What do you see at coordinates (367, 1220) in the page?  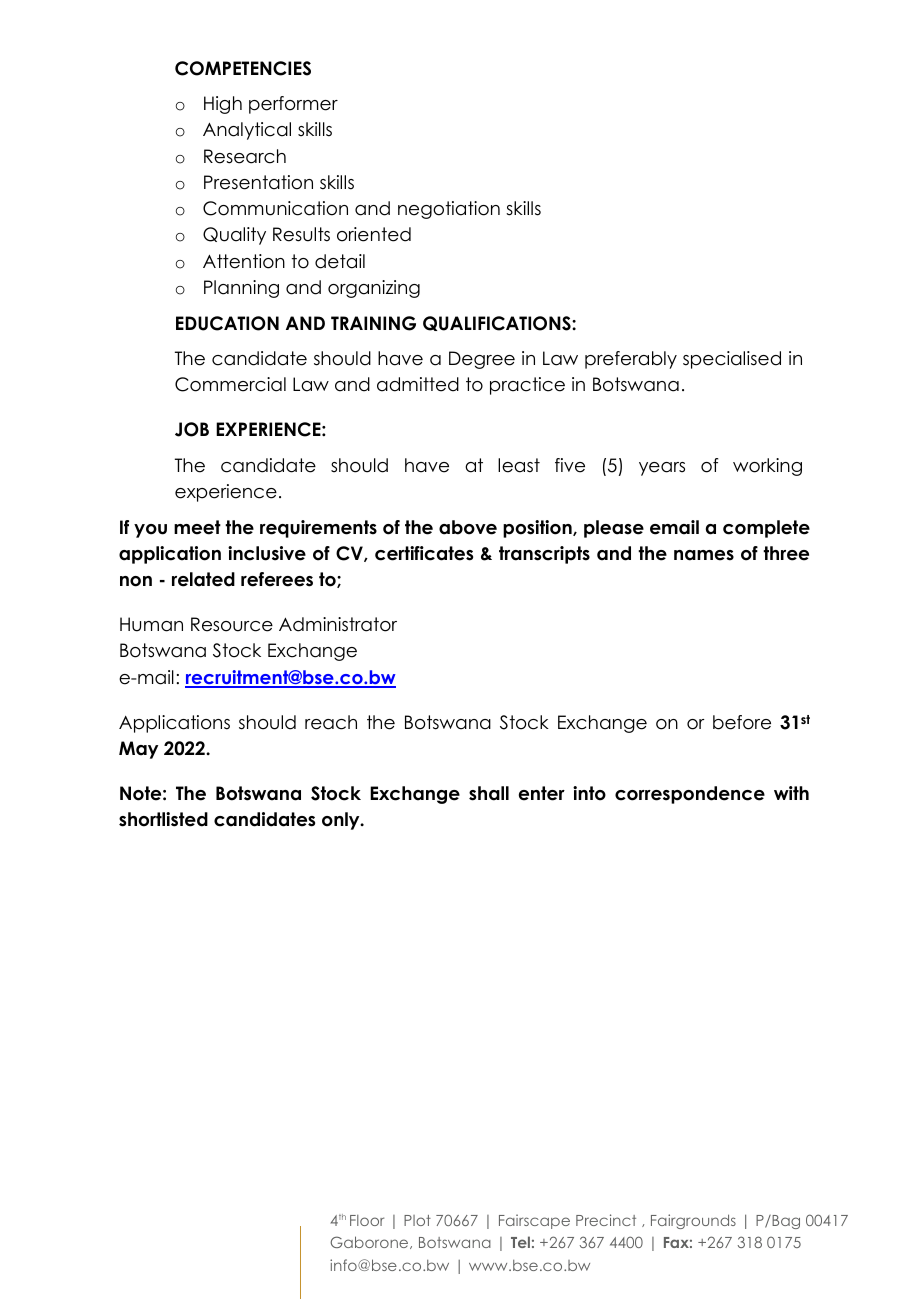 I see `Floor` at bounding box center [367, 1220].
